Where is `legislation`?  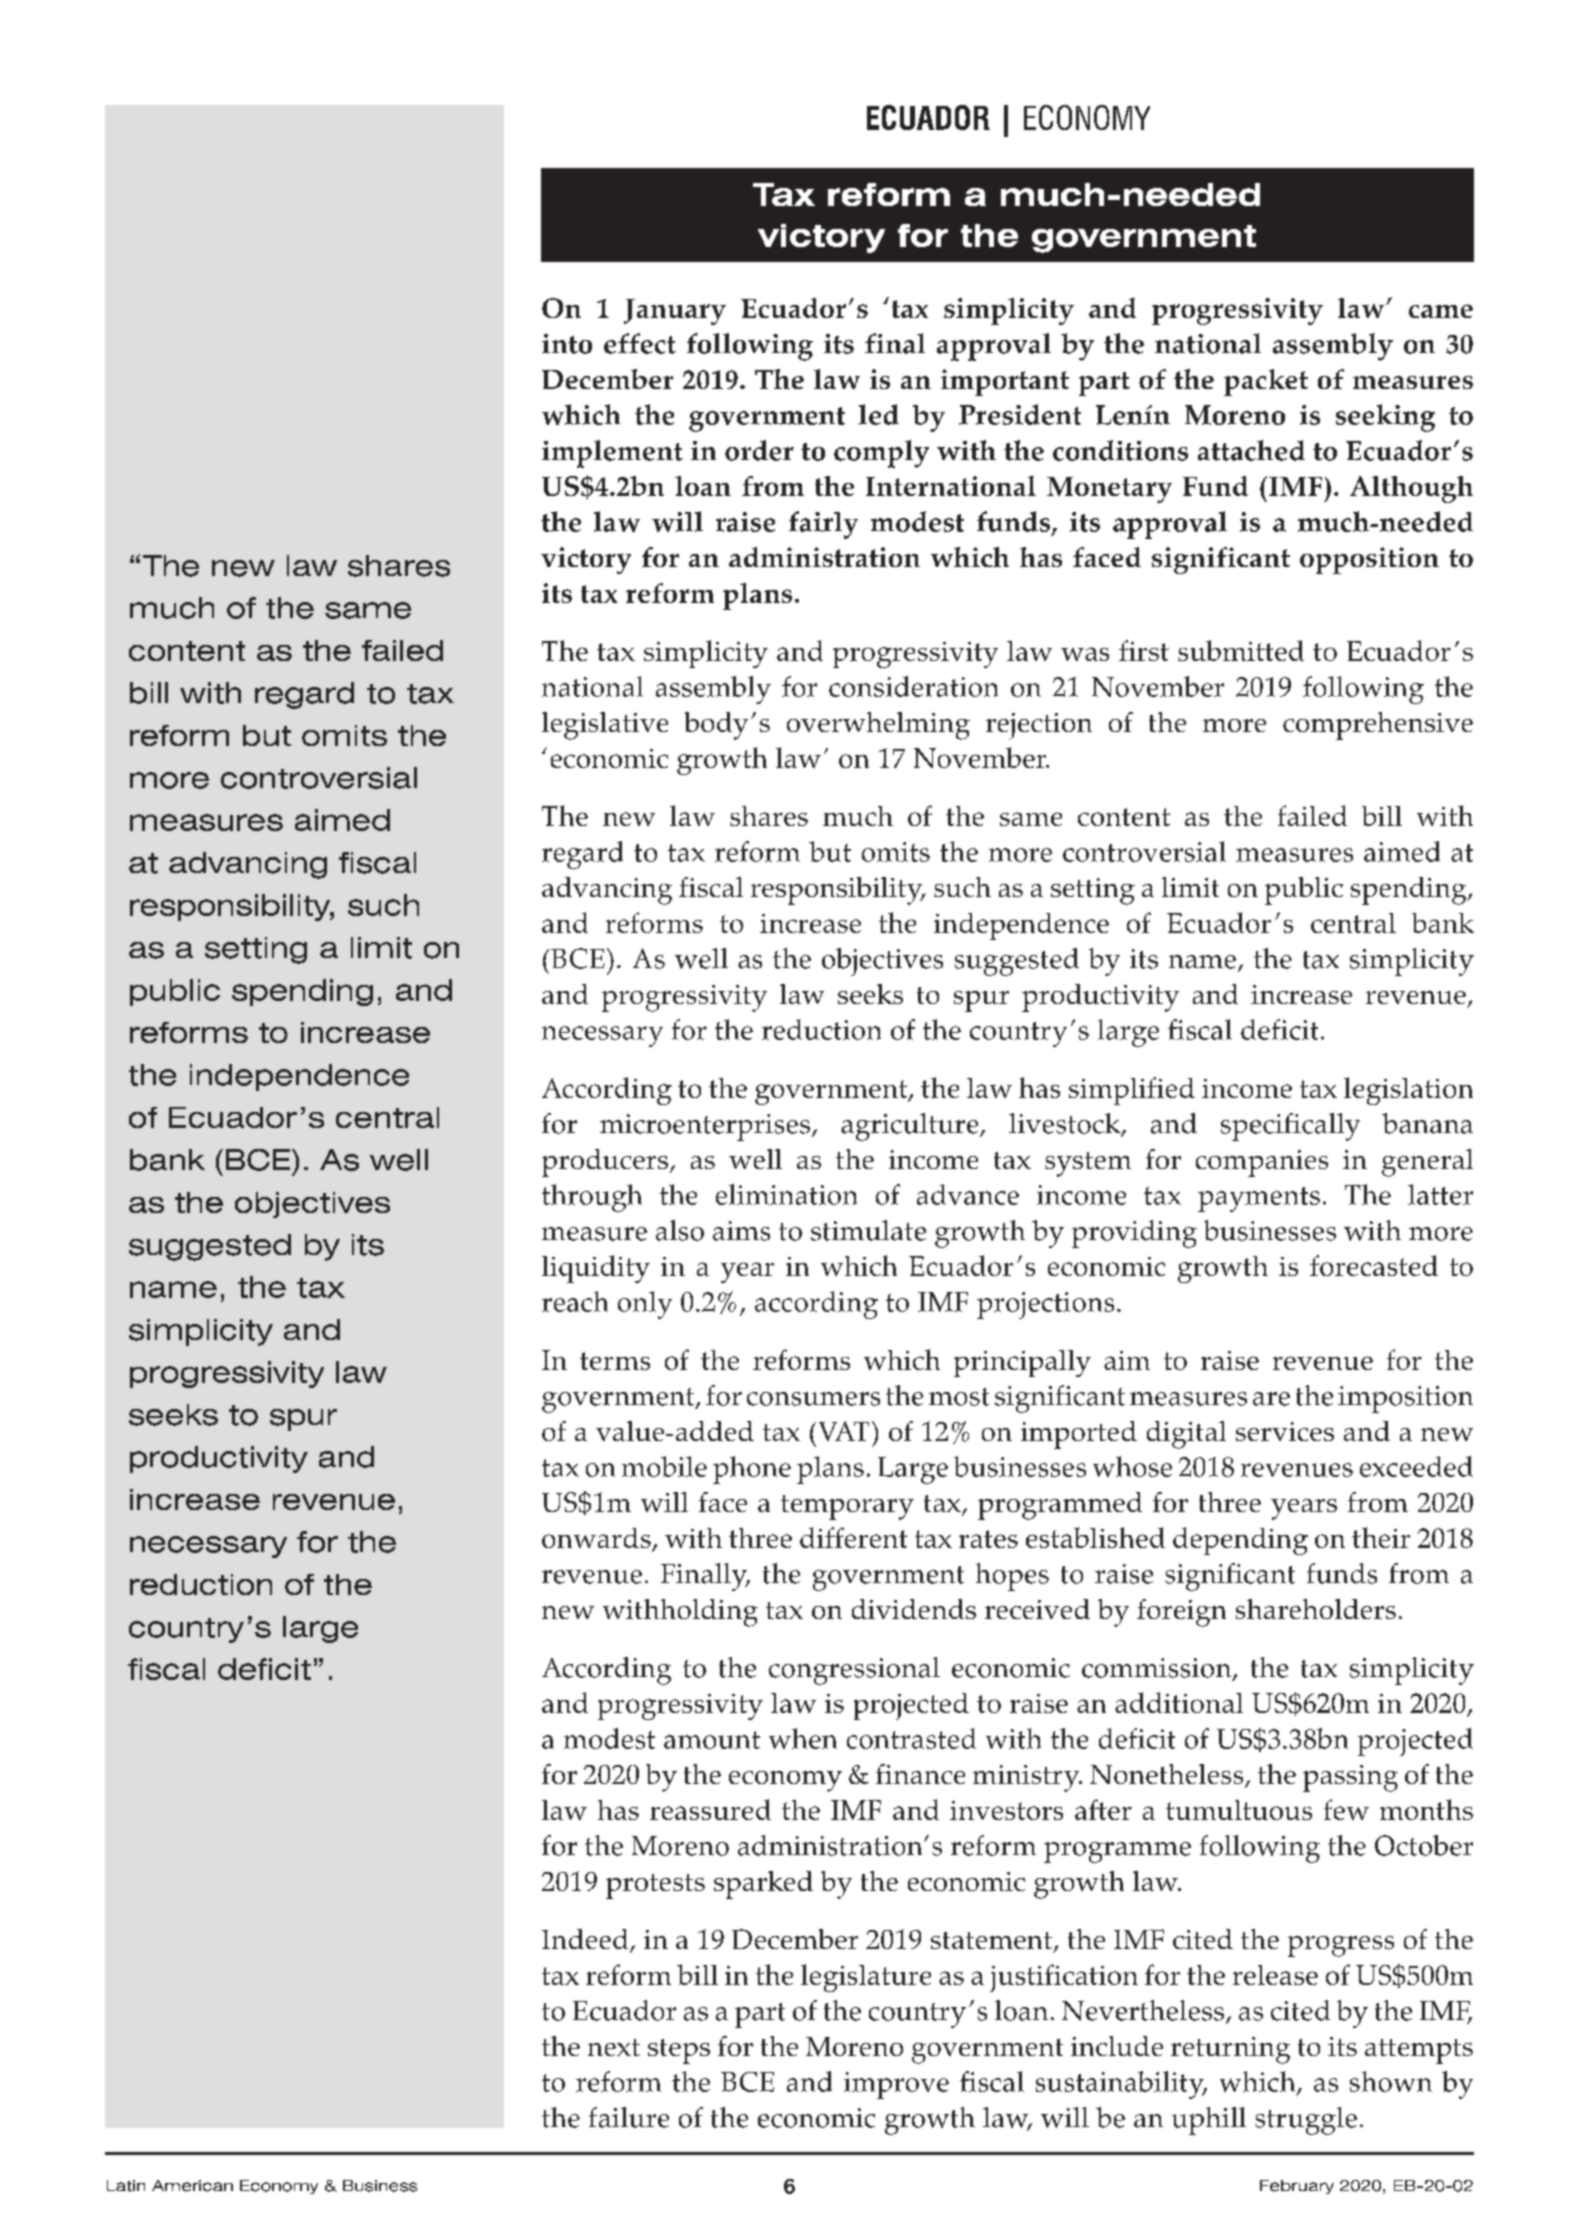
legislation is located at coordinates (1408, 1091).
